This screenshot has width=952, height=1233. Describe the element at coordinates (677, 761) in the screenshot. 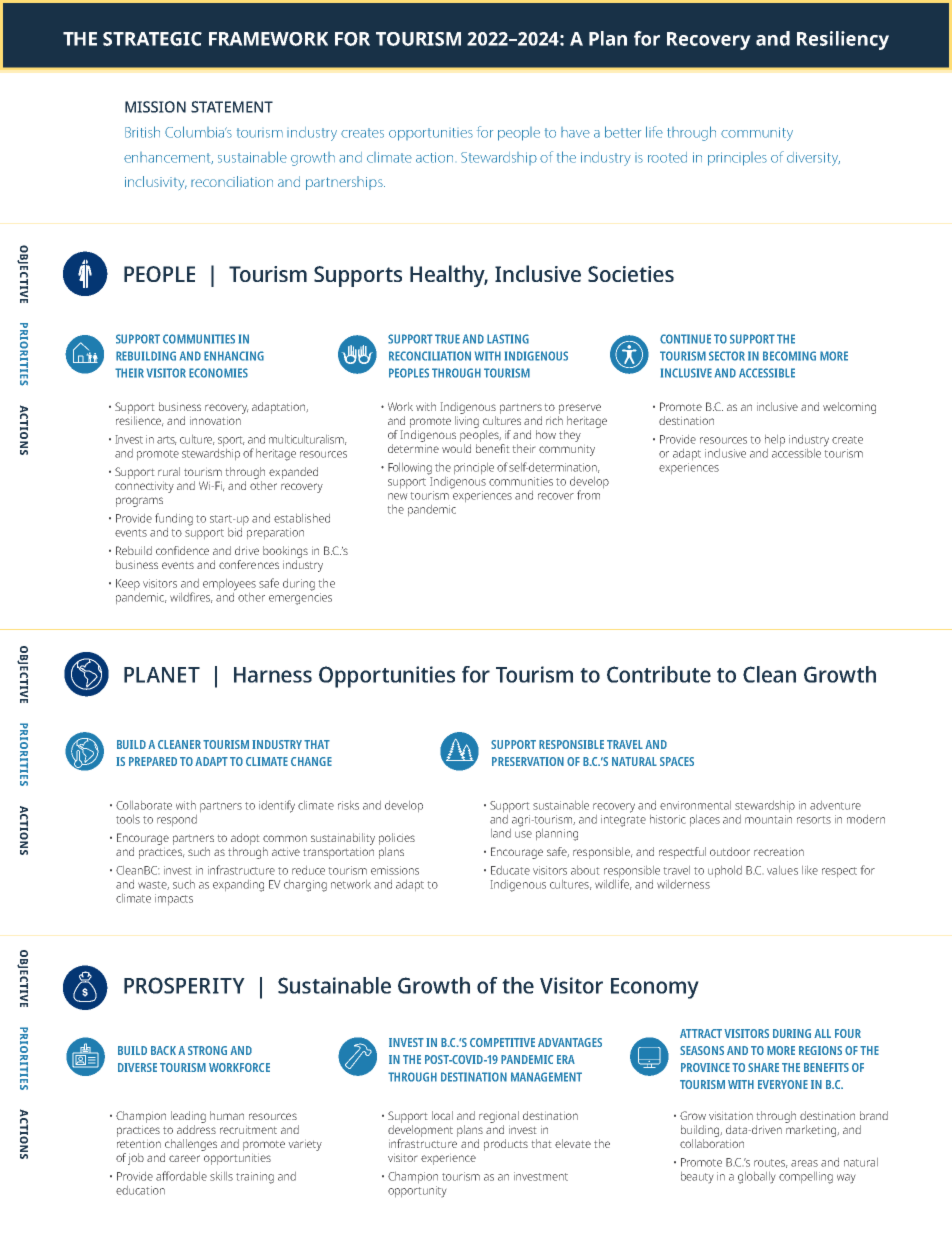

I see `SPACES` at that location.
